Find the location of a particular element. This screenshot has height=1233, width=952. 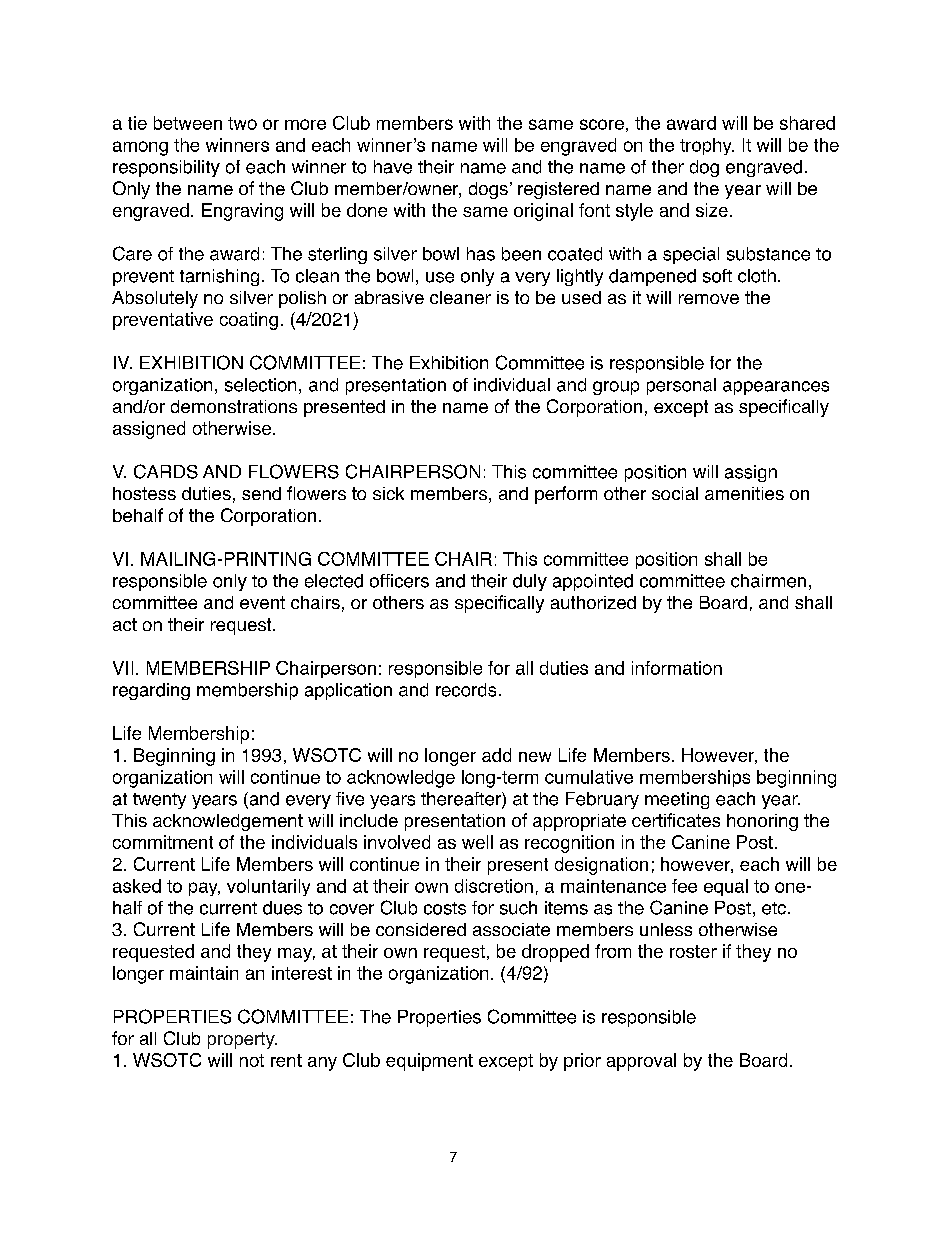

authorized is located at coordinates (593, 602).
